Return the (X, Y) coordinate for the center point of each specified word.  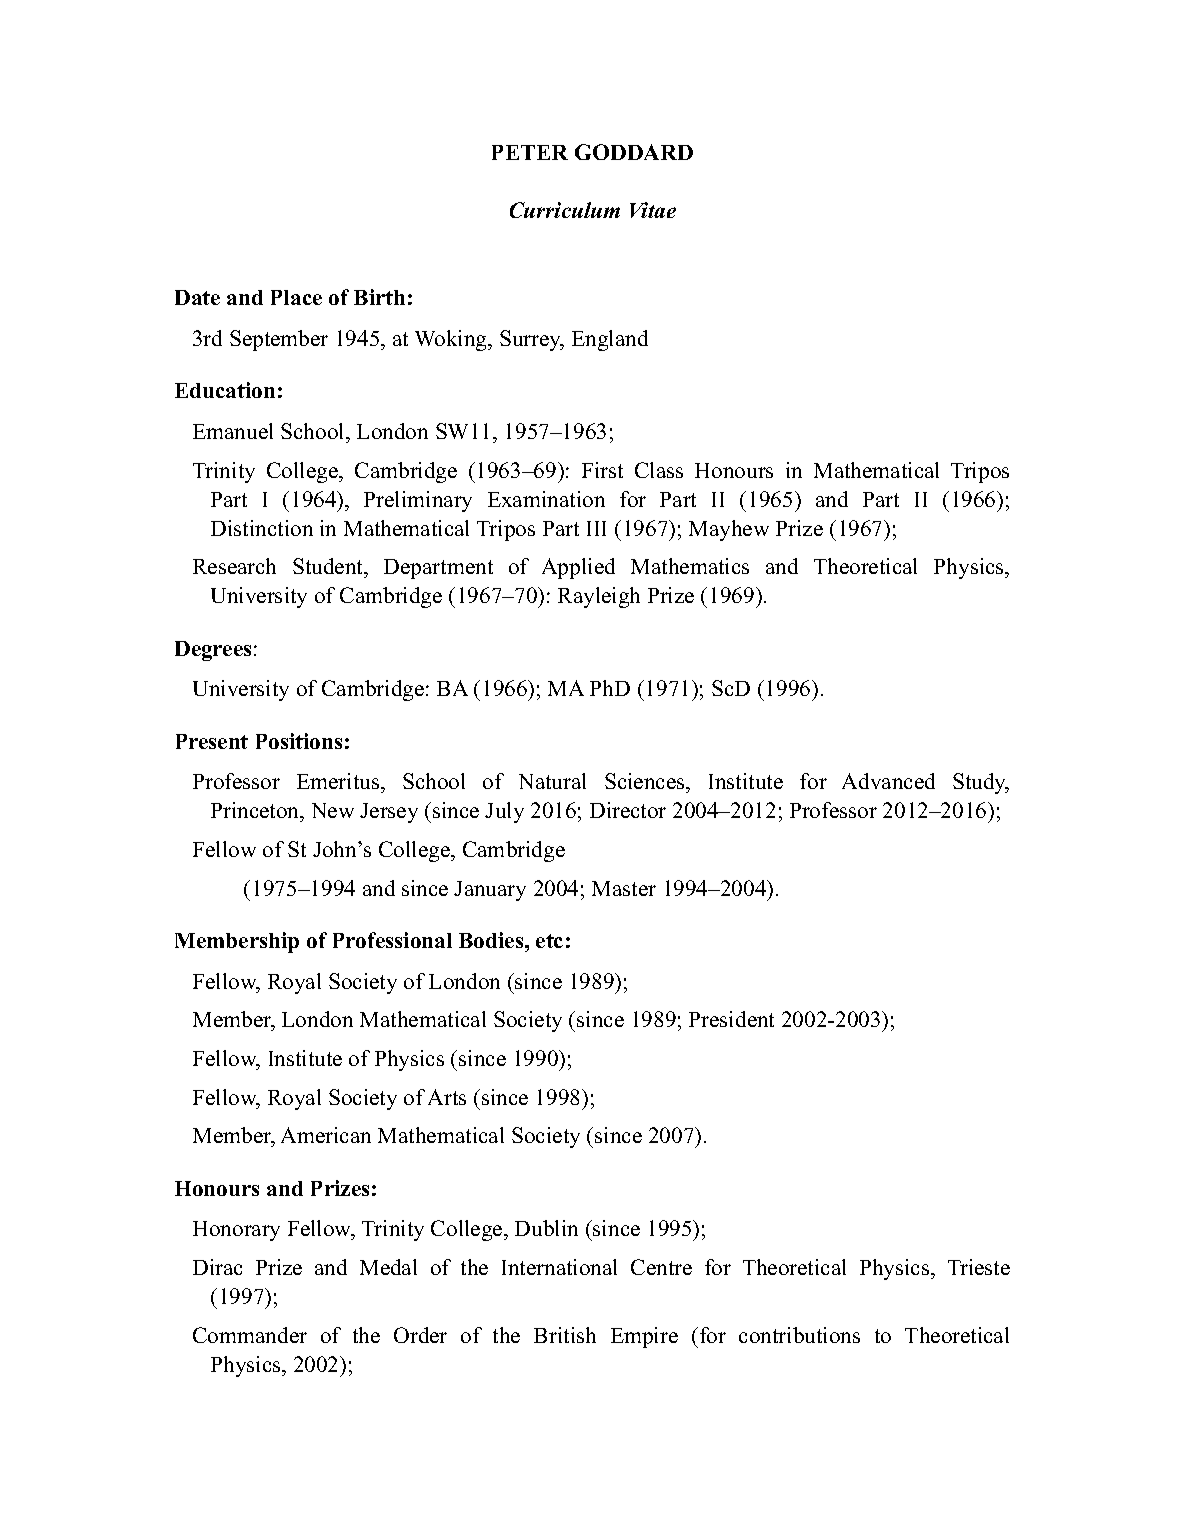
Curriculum (565, 210)
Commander (250, 1335)
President (731, 1019)
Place (296, 297)
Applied (578, 568)
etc (549, 941)
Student (329, 568)
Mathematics (690, 566)
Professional (392, 940)
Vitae (653, 210)
